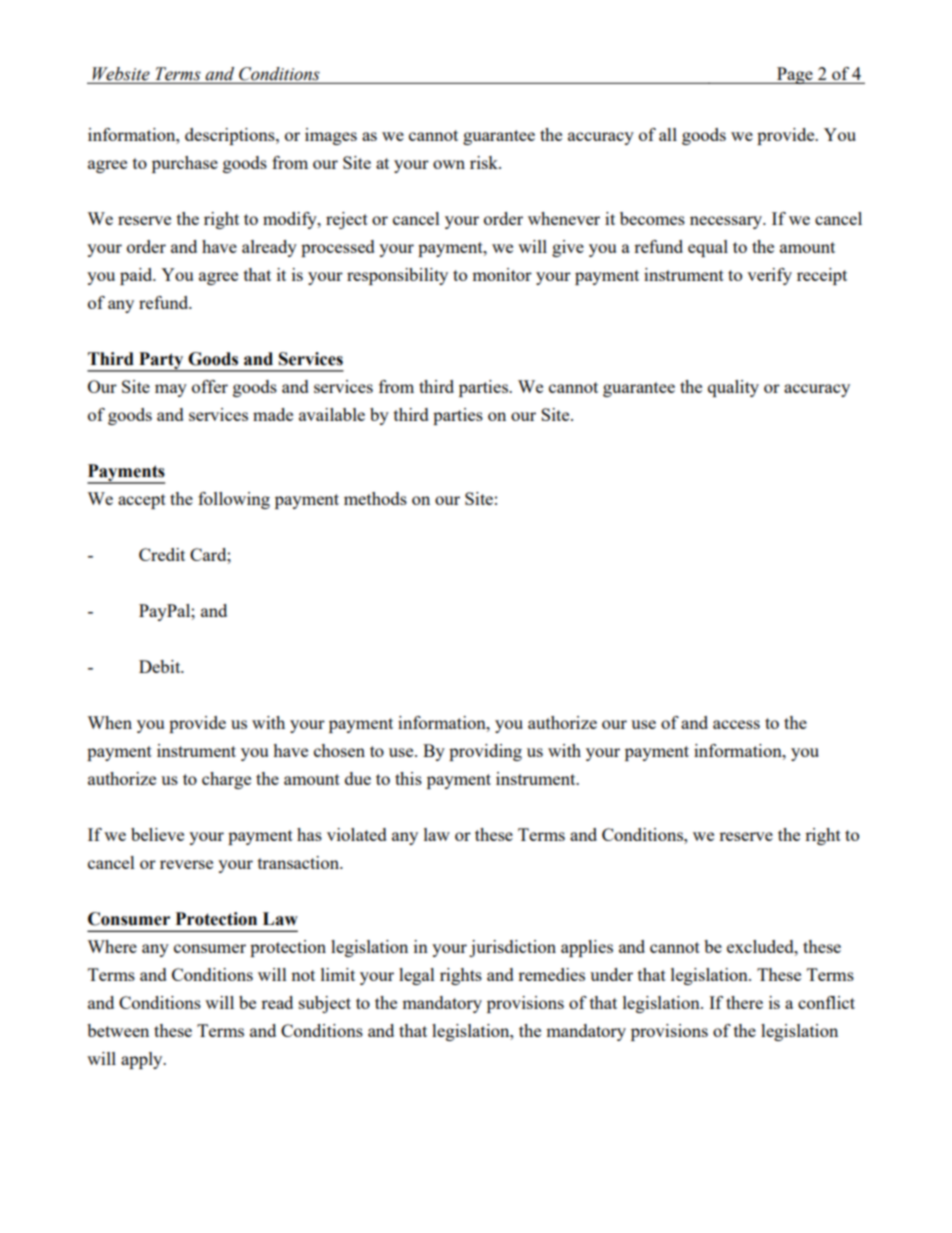 The height and width of the document is (1233, 952). Describe the element at coordinates (143, 1060) in the document. I see `apply` at that location.
